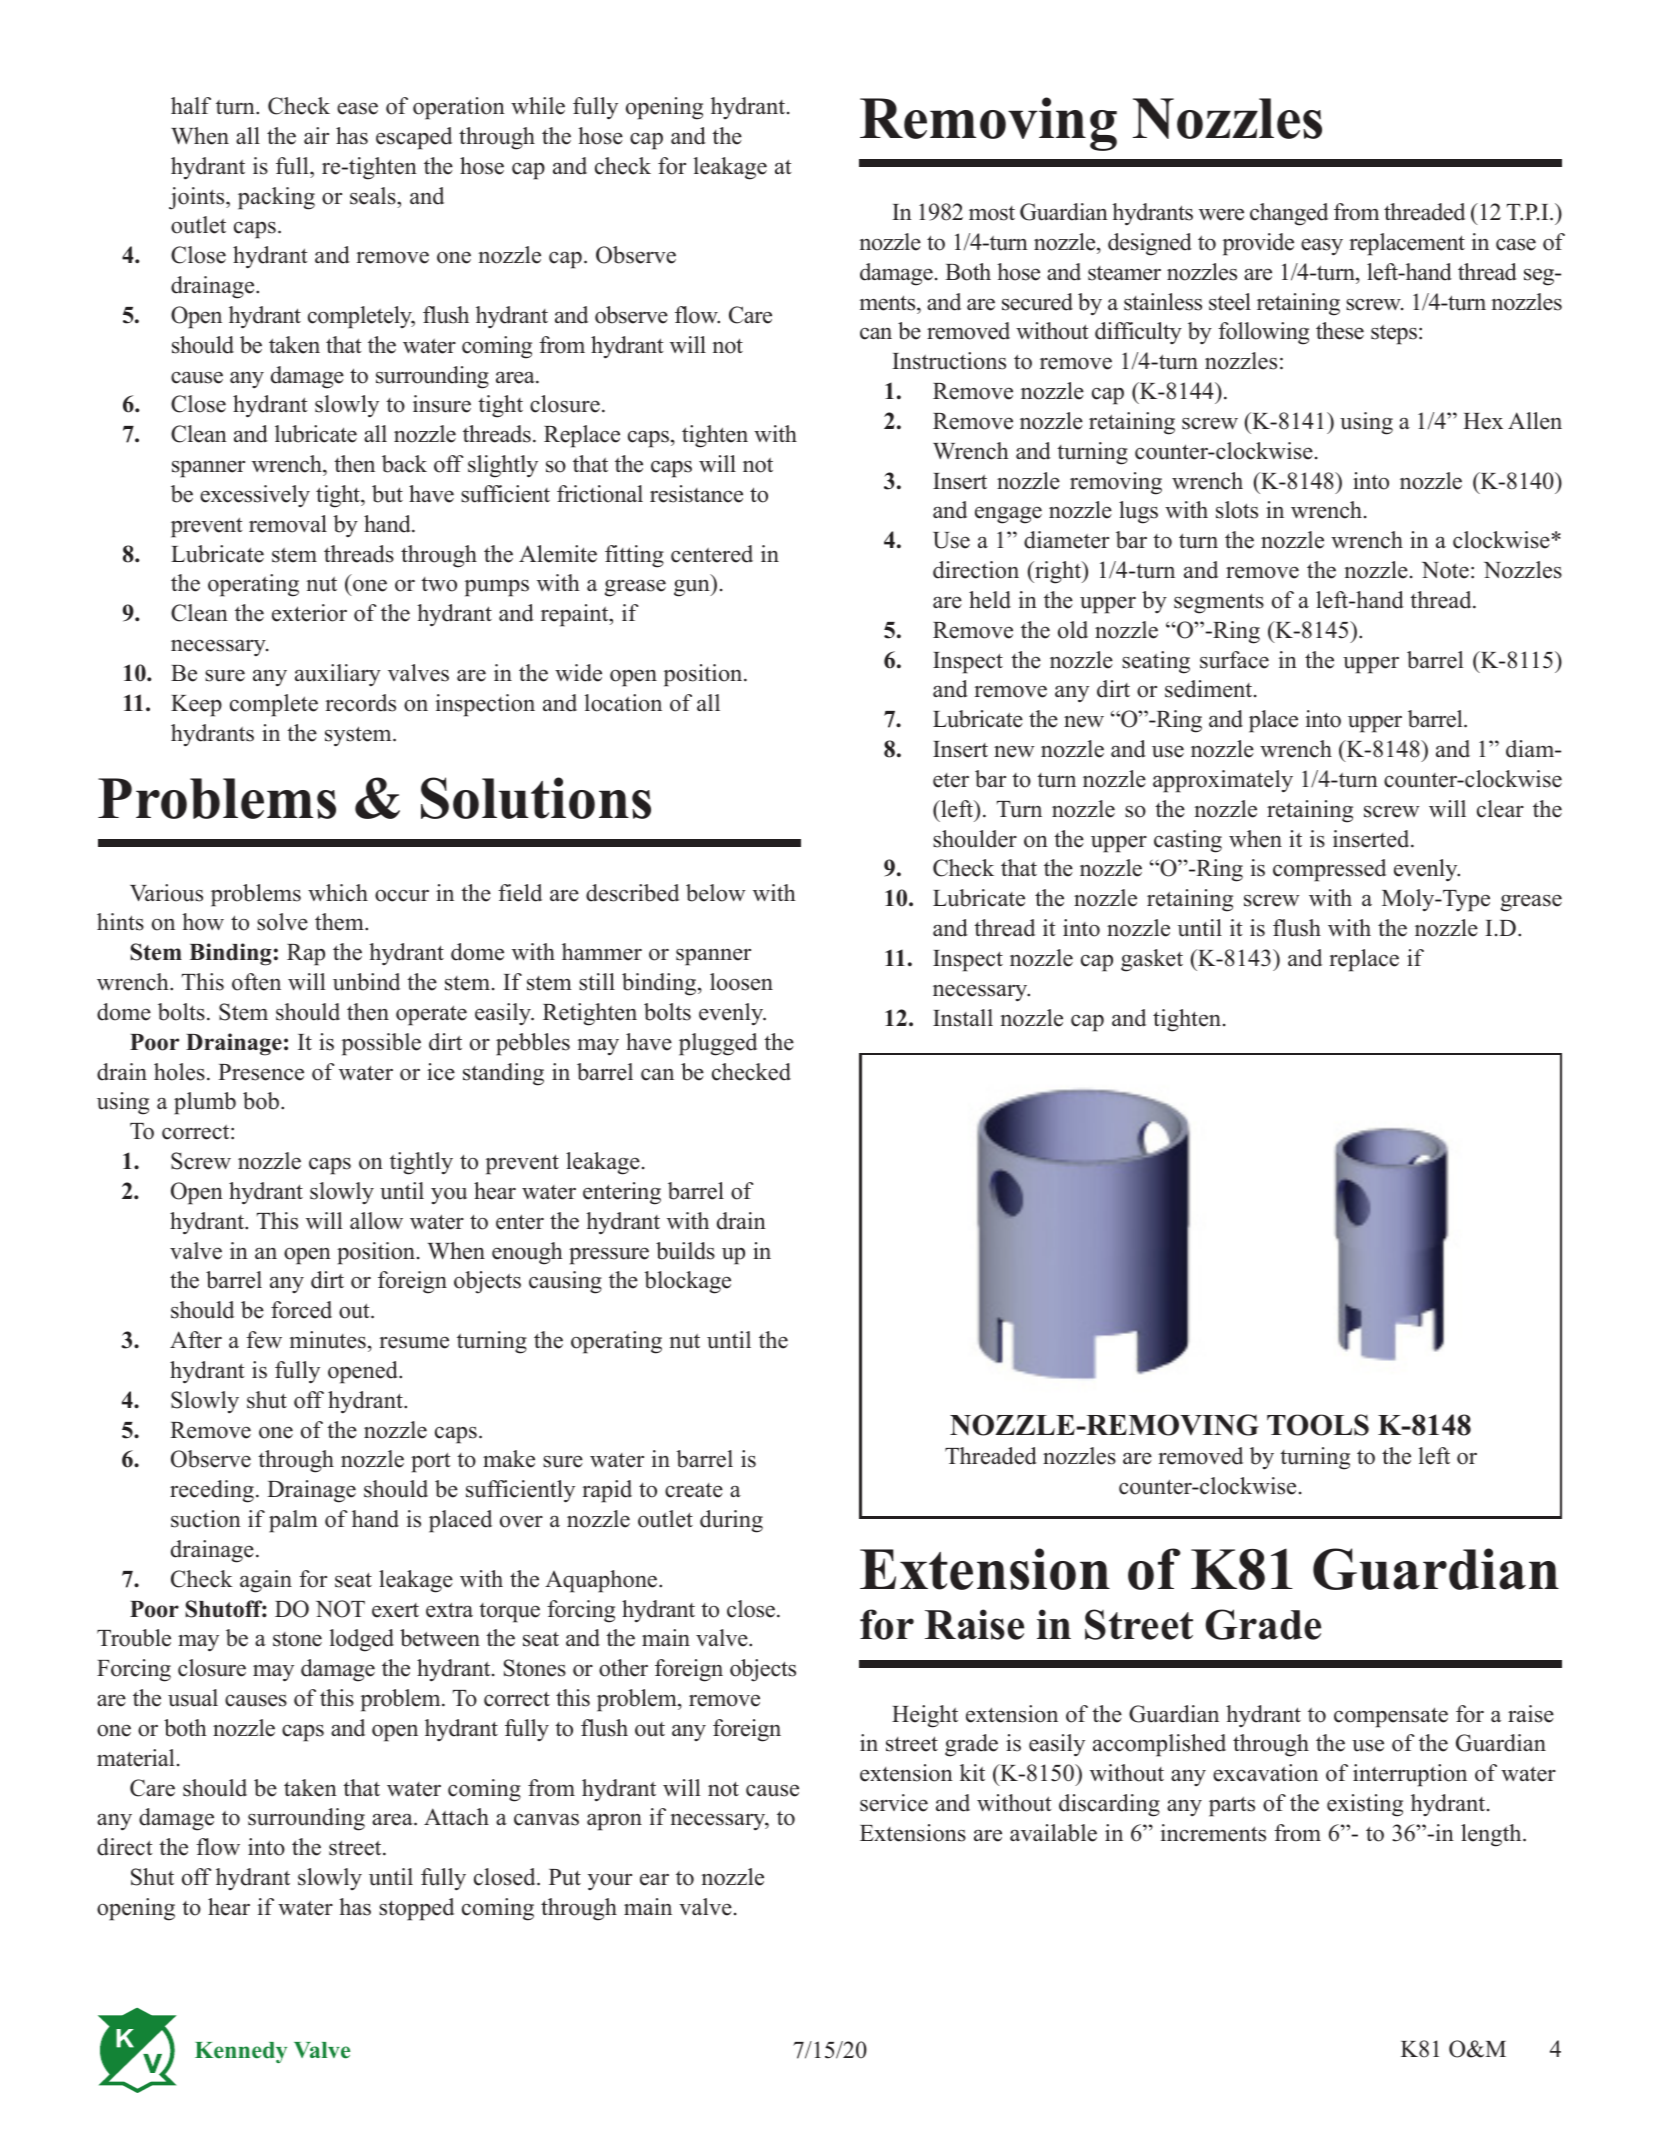 Image resolution: width=1660 pixels, height=2148 pixels. I want to click on compressed, so click(1329, 870).
